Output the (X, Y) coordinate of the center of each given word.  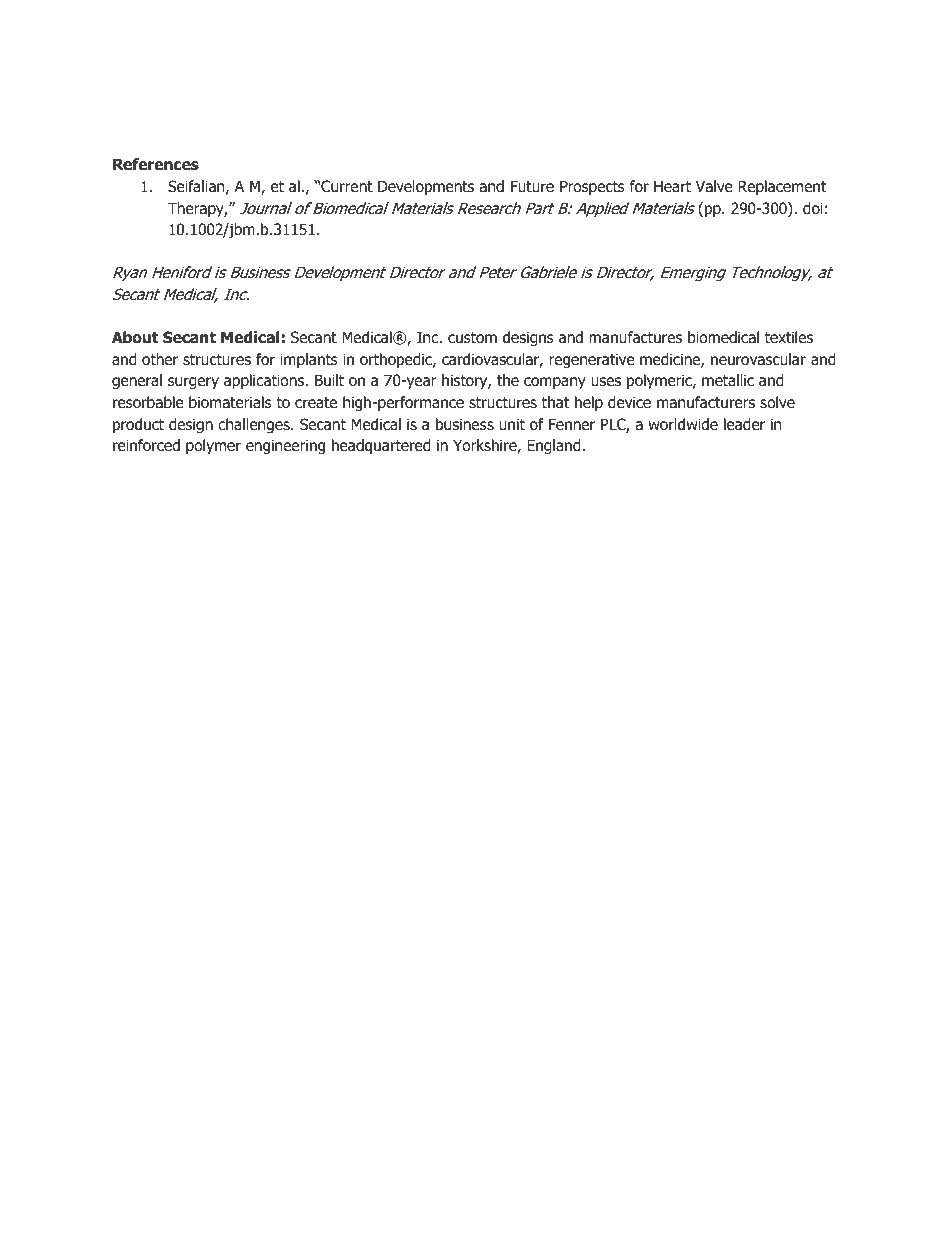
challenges (255, 425)
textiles (789, 337)
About (135, 337)
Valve (714, 186)
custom (472, 338)
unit (512, 424)
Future (532, 186)
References (156, 164)
